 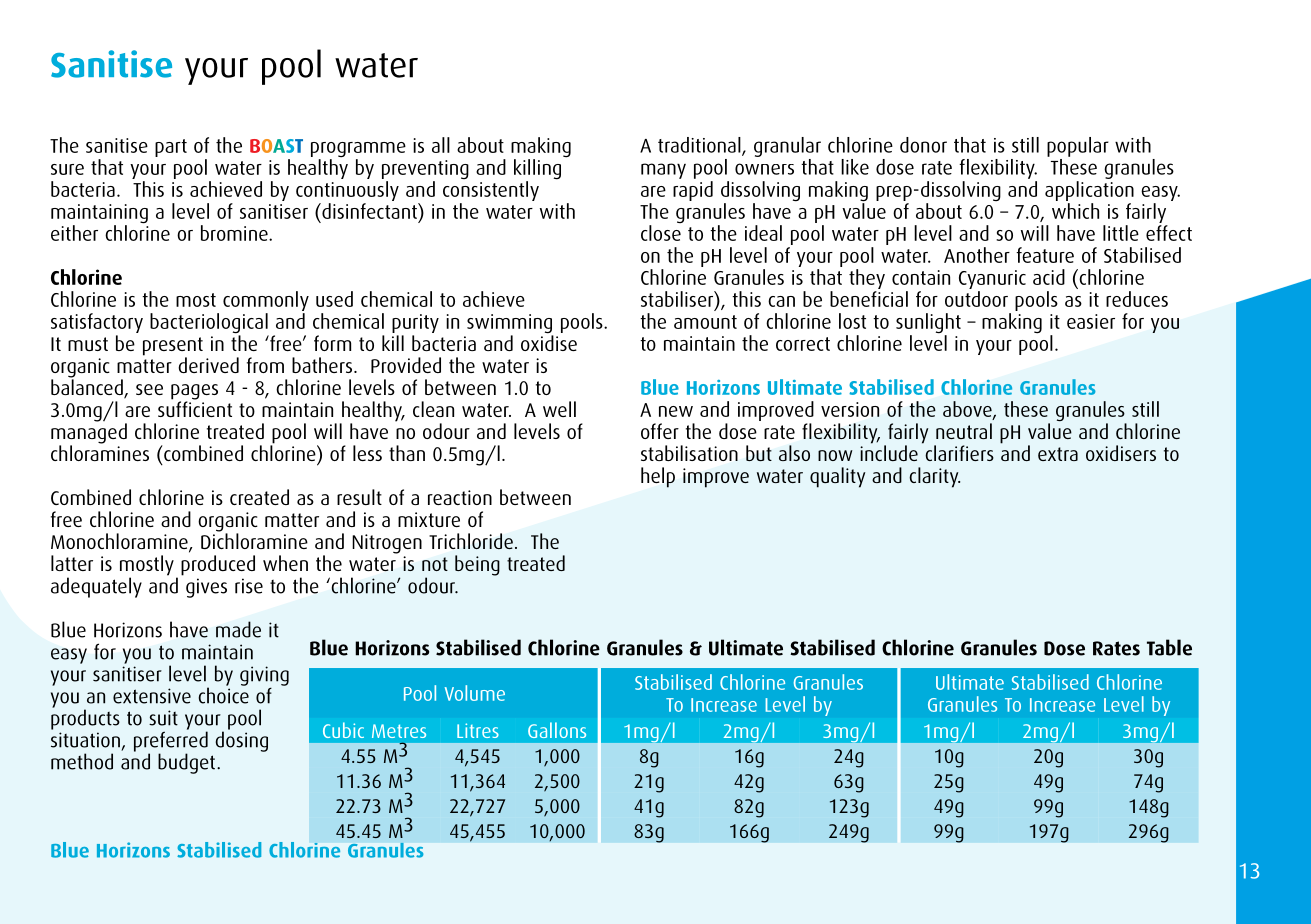 I want to click on popular, so click(x=1078, y=147).
